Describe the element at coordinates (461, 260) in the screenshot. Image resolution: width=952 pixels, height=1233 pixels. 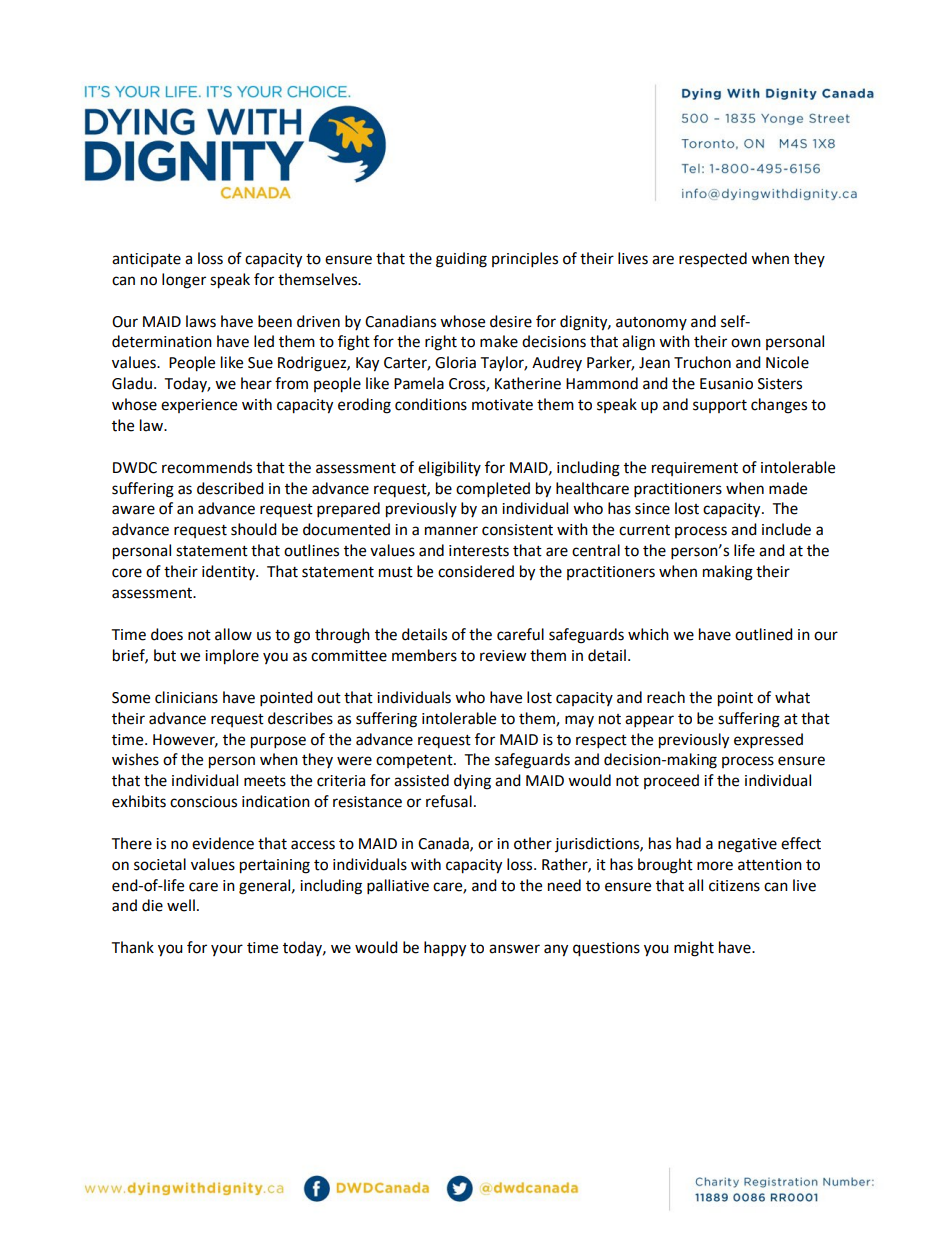
I see `guiding` at that location.
